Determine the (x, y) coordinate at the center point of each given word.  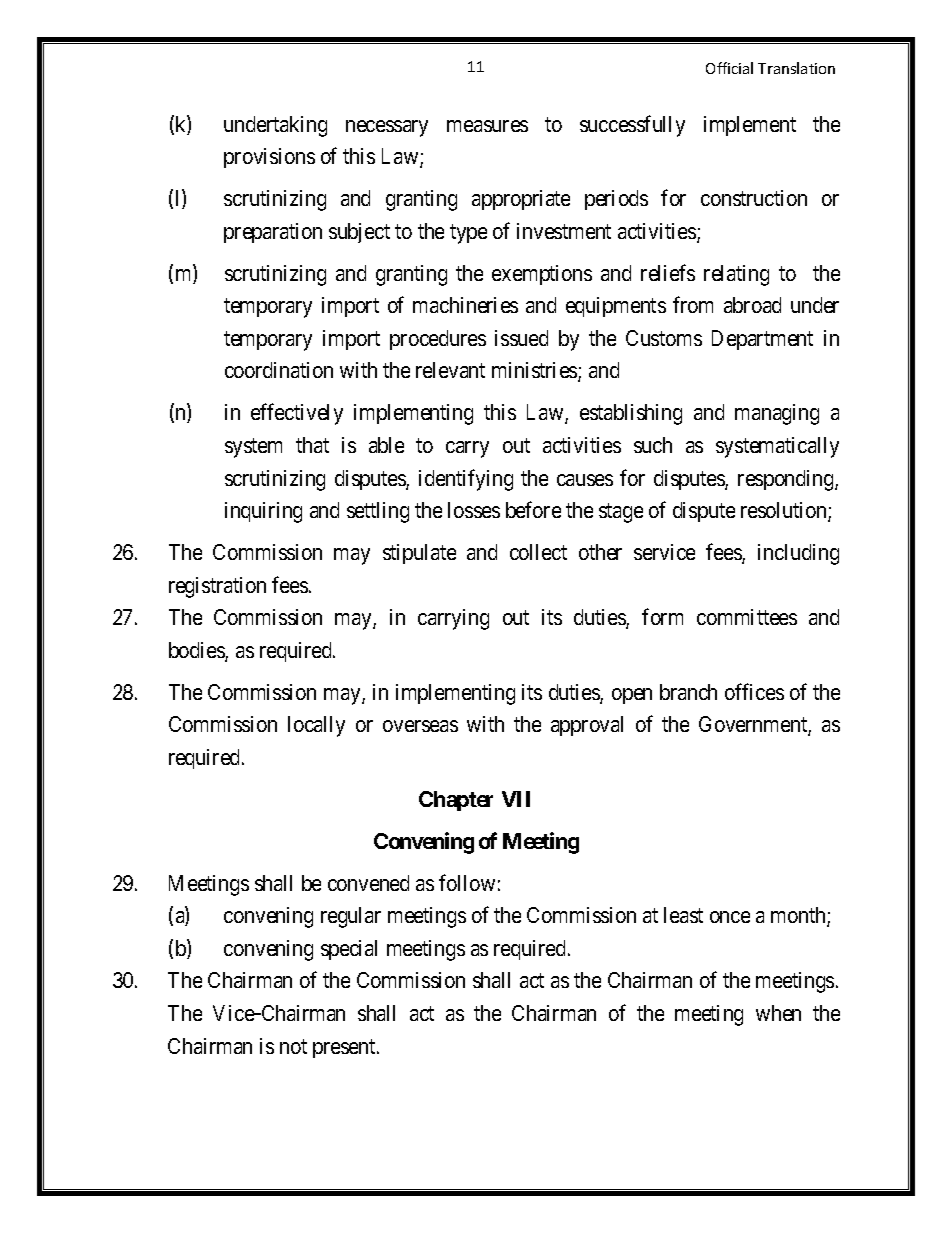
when (778, 1013)
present (345, 1048)
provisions (269, 158)
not (293, 1046)
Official (729, 68)
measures (487, 126)
